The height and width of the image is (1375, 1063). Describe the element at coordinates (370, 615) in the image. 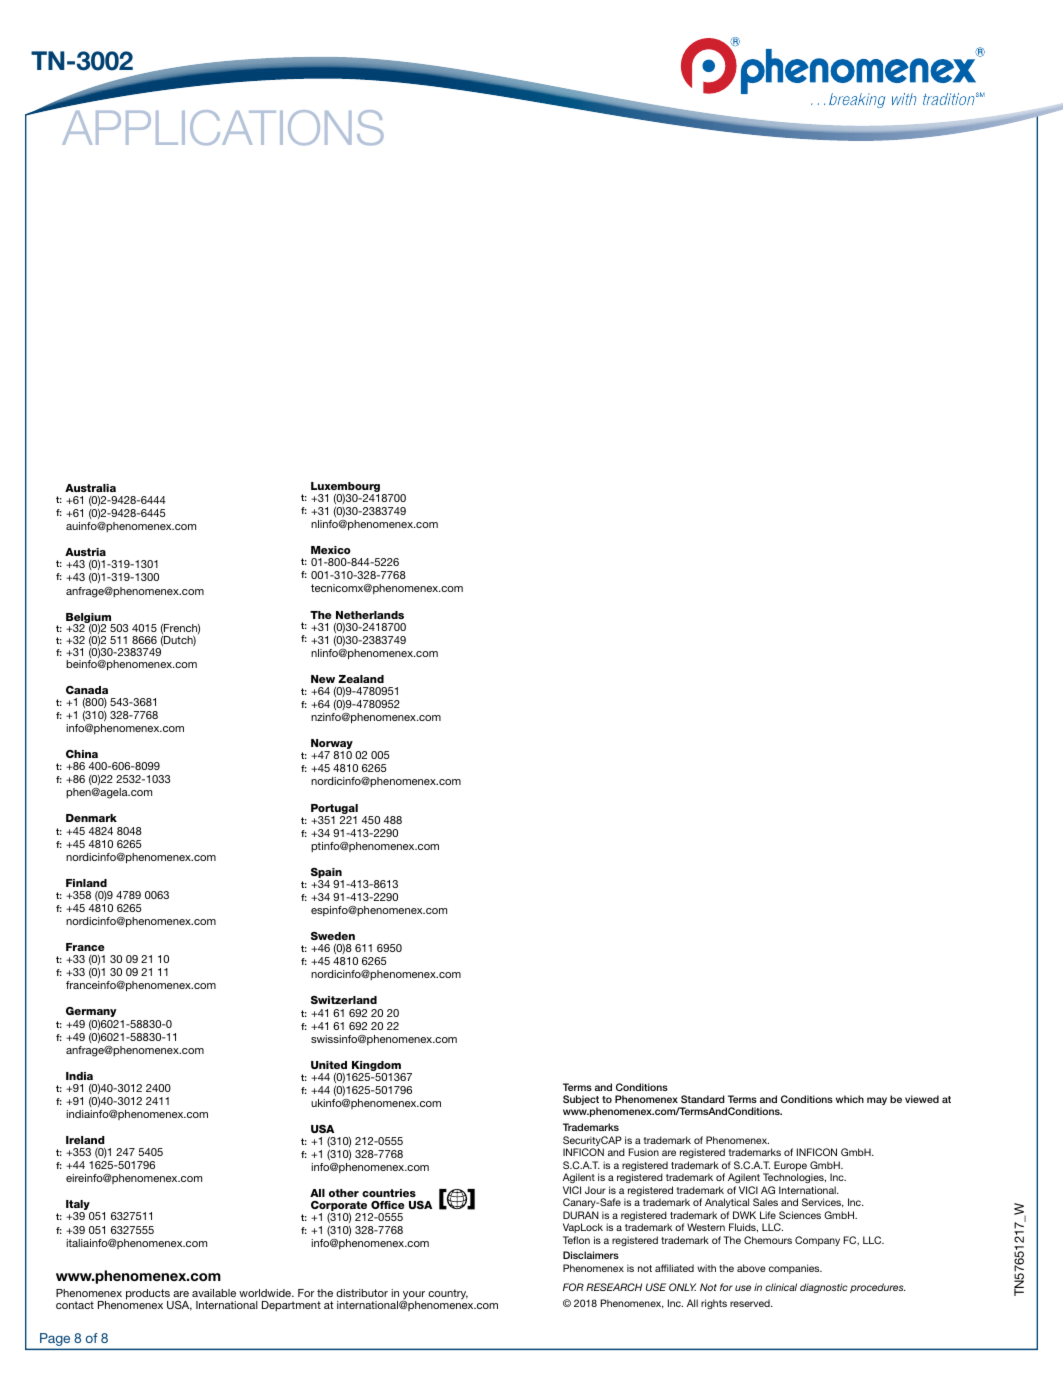

I see `Netherlands` at that location.
